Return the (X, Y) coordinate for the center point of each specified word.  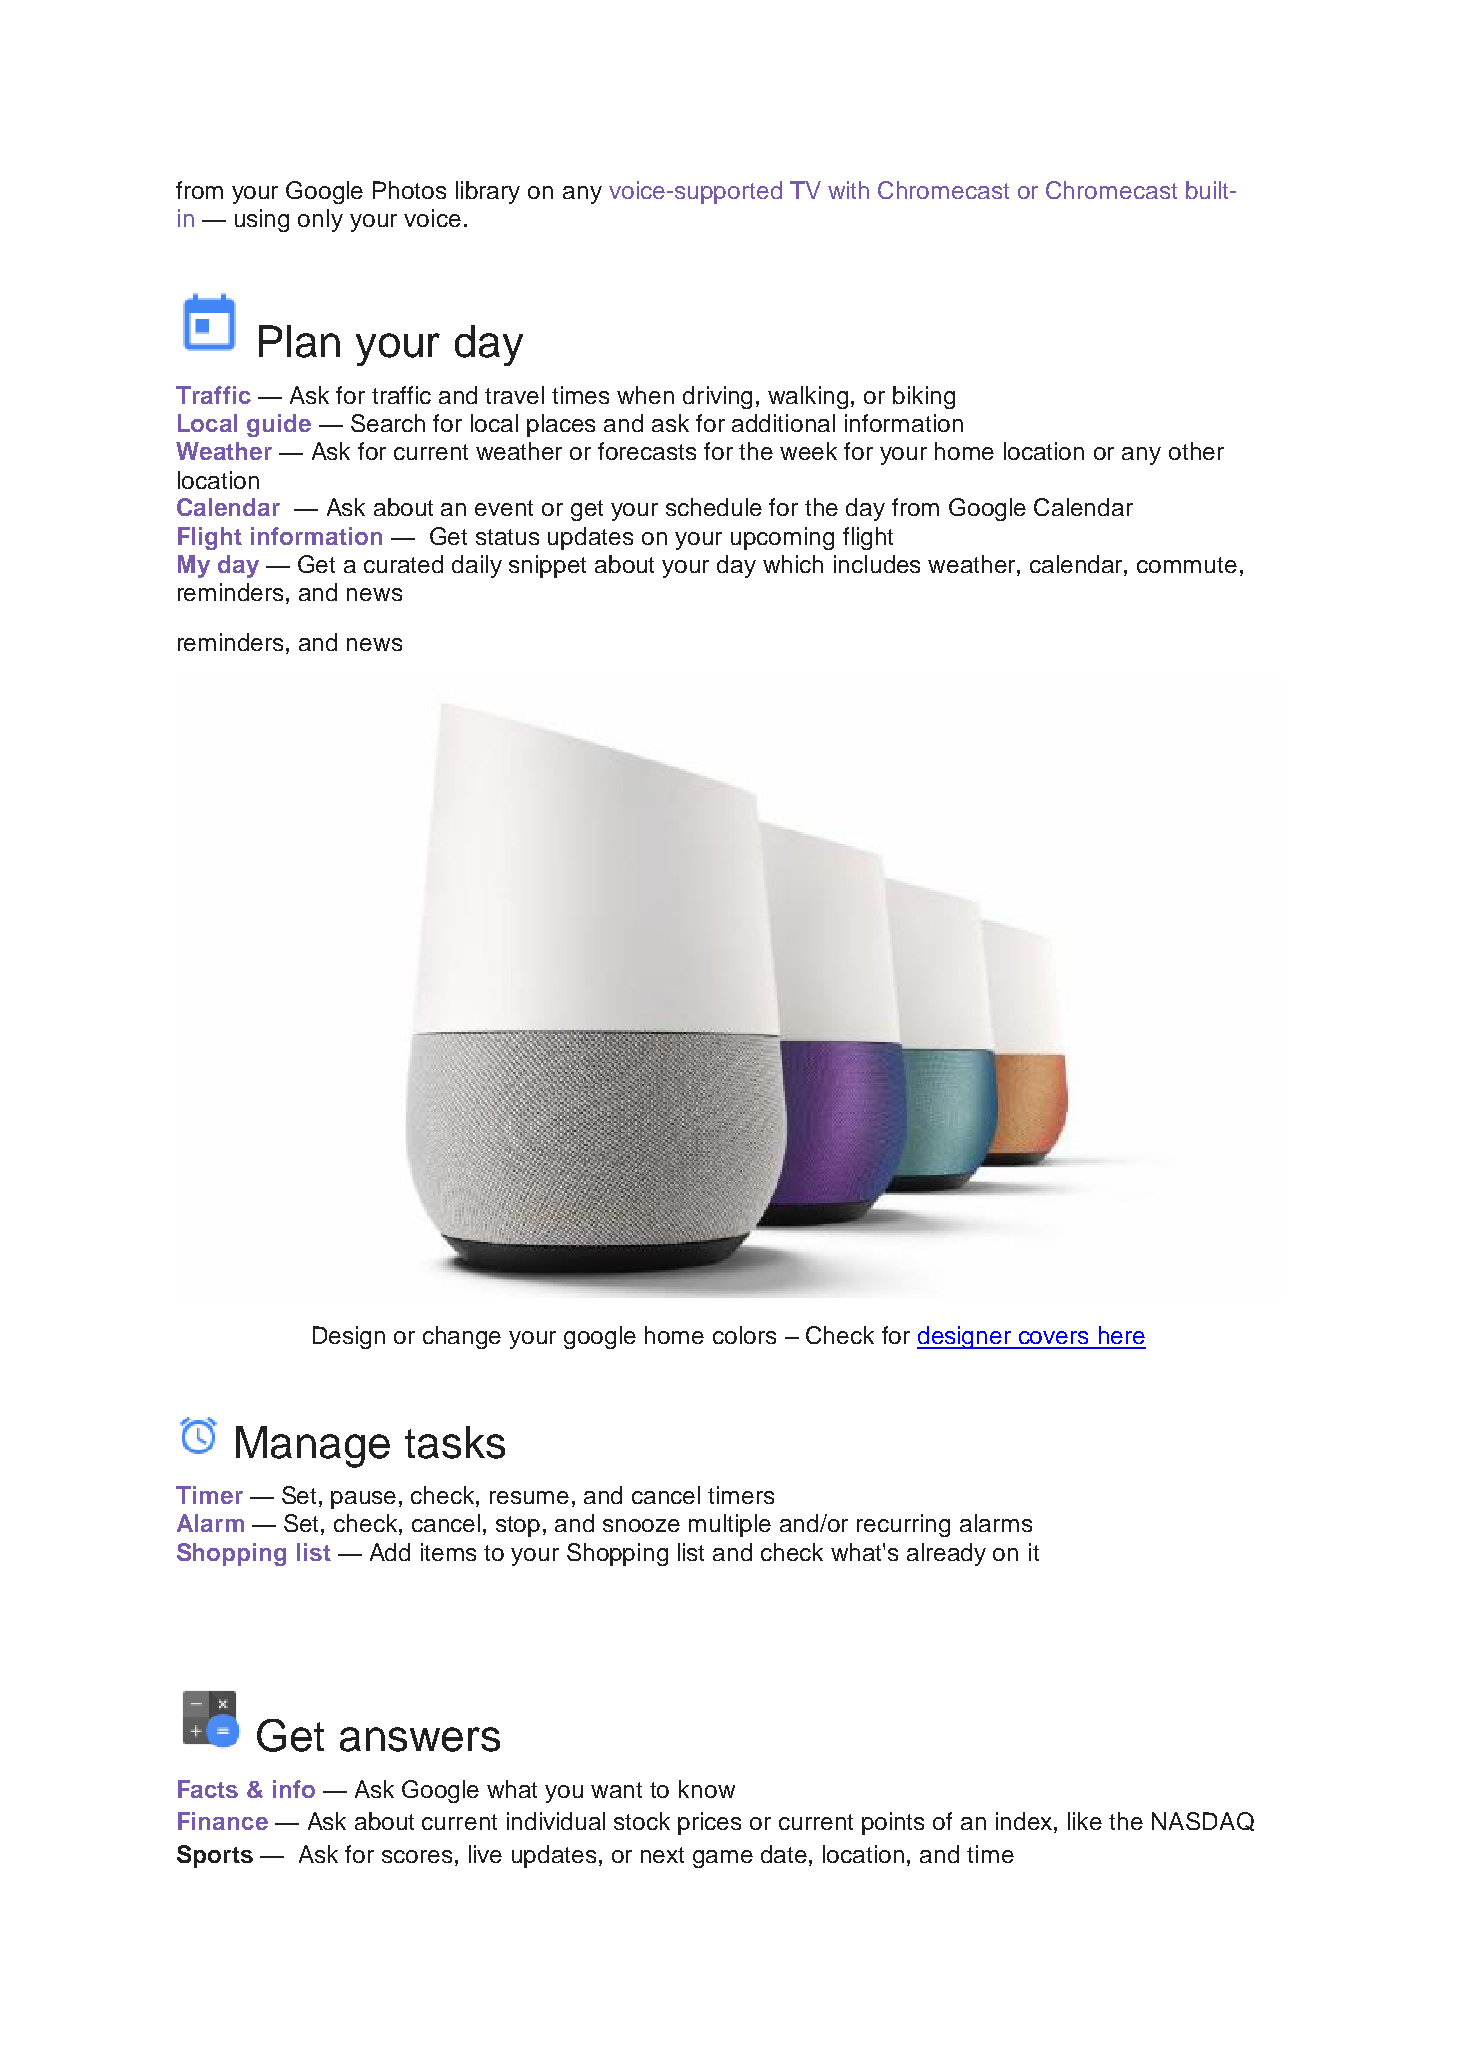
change (462, 1337)
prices (709, 1823)
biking (924, 397)
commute (1187, 565)
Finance (223, 1821)
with (848, 190)
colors (744, 1335)
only (320, 220)
